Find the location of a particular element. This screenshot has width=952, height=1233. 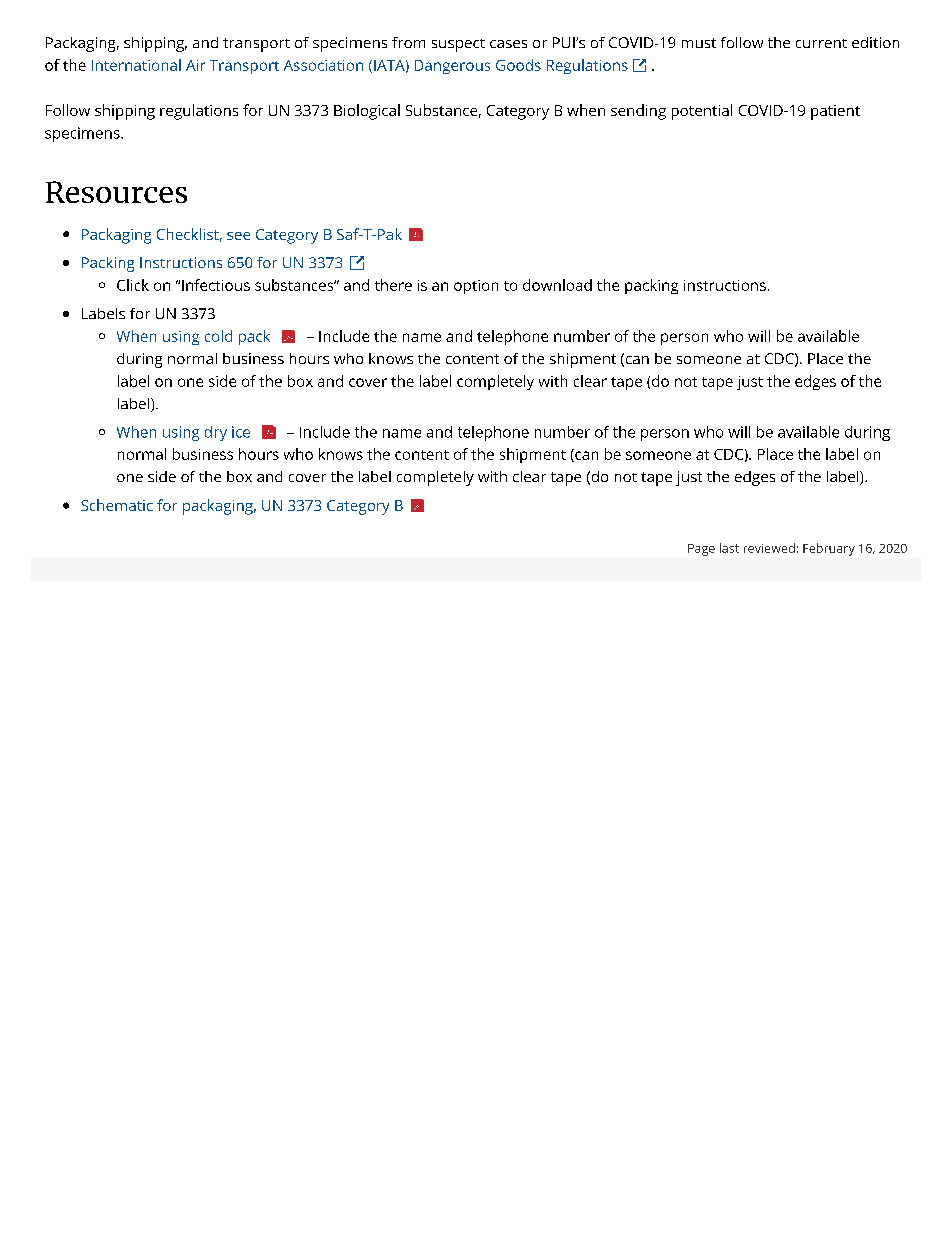

Infectious is located at coordinates (216, 285).
